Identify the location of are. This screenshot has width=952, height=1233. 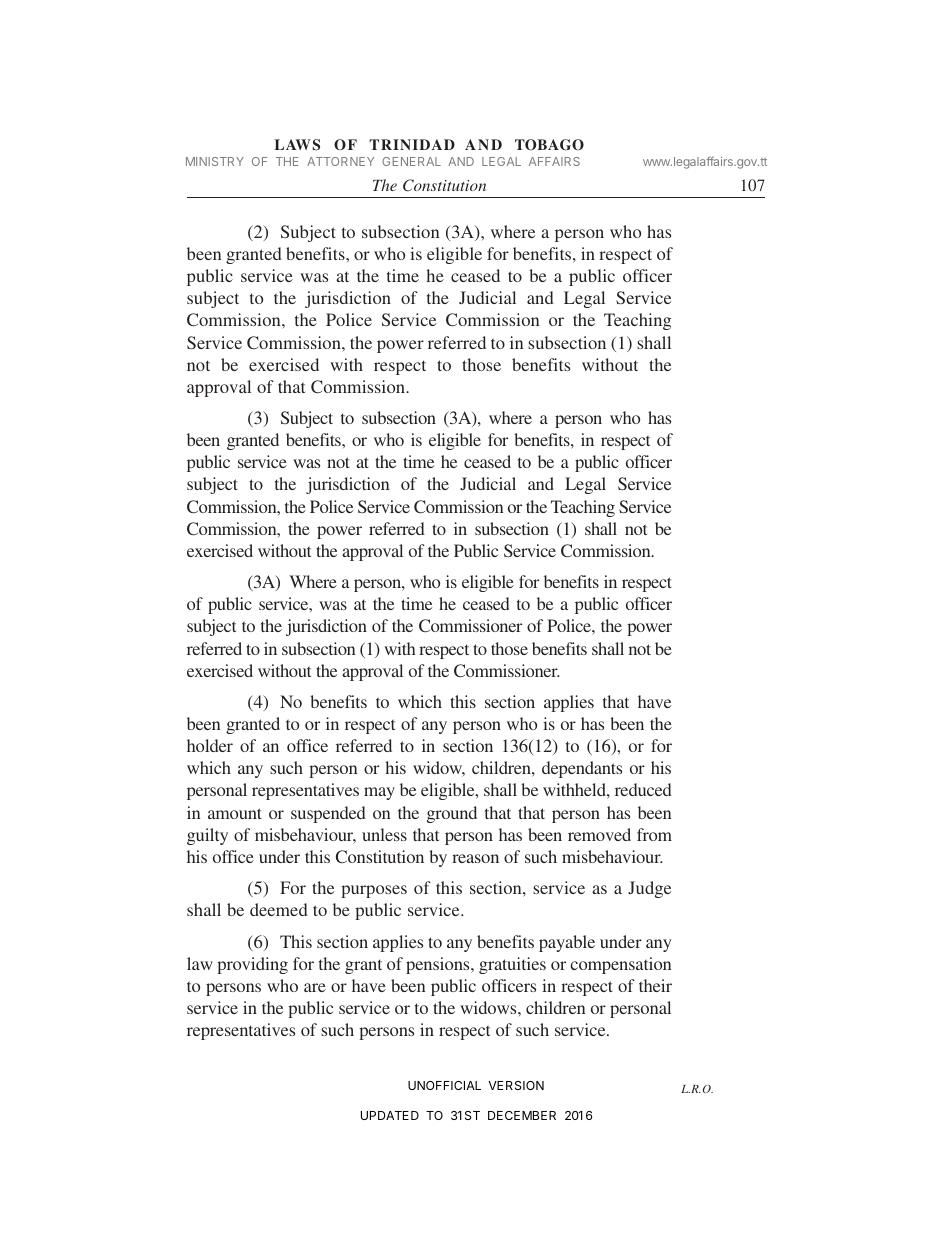
(315, 987).
